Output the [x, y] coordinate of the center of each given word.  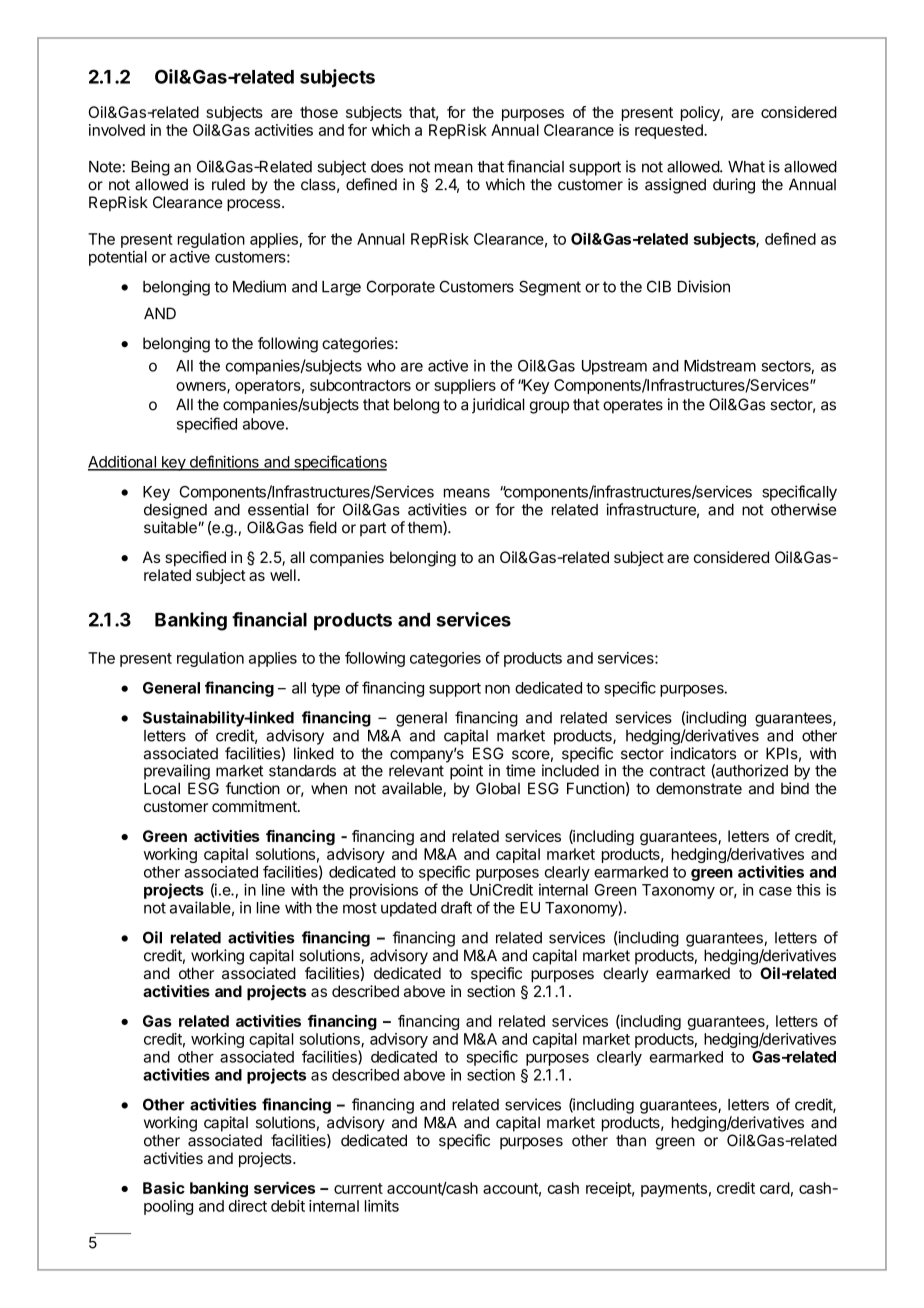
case [775, 891]
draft [456, 907]
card [775, 1188]
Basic [164, 1187]
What [746, 167]
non [497, 689]
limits [382, 1206]
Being [150, 168]
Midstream [720, 365]
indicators [703, 753]
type [325, 690]
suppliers [465, 386]
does [387, 167]
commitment [255, 806]
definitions [224, 462]
